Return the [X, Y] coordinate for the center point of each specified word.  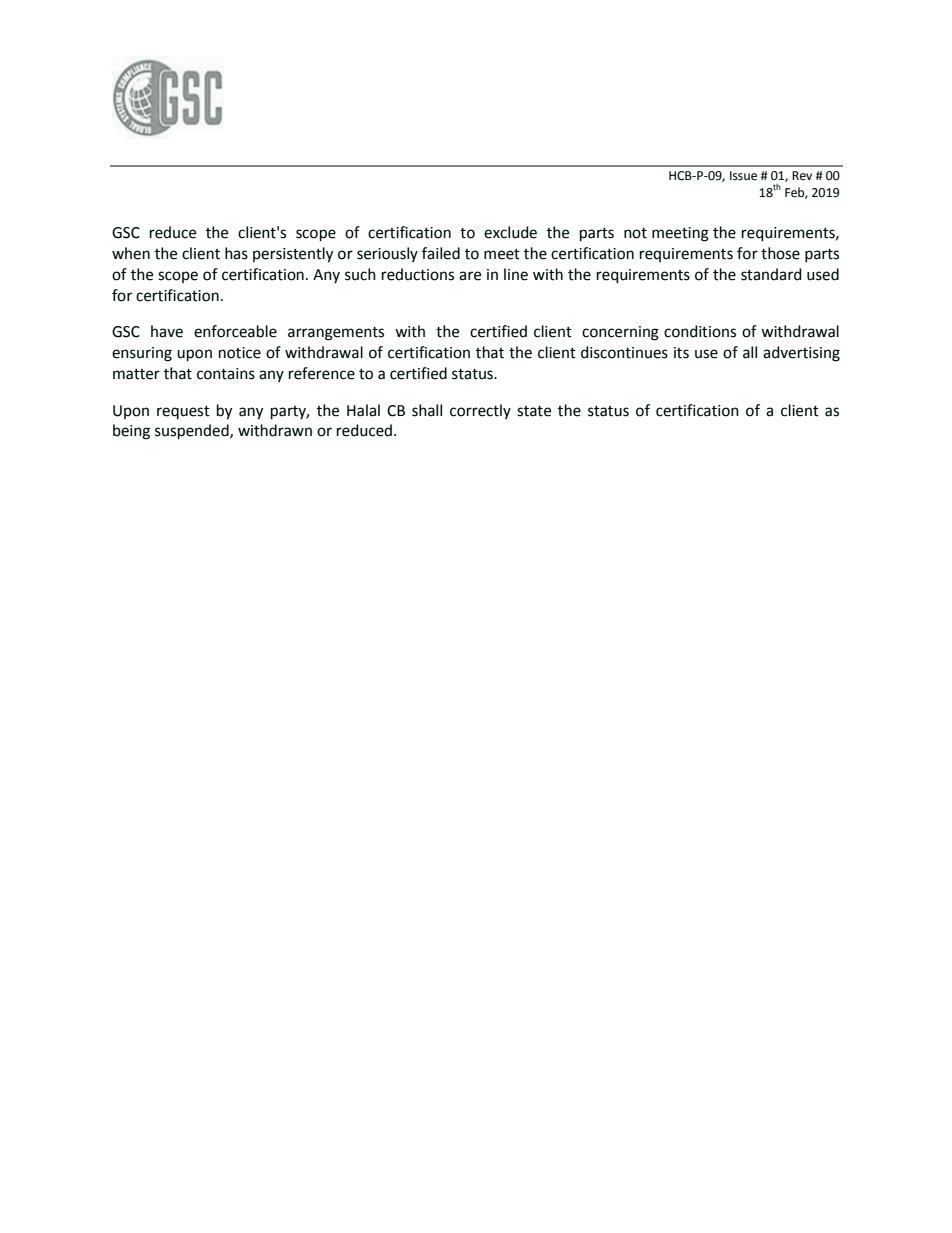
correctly [480, 411]
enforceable [235, 331]
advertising [801, 354]
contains [226, 374]
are [470, 276]
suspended [193, 432]
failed [441, 253]
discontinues [624, 352]
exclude [510, 232]
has [236, 253]
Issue [743, 176]
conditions [700, 331]
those [780, 253]
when [131, 253]
